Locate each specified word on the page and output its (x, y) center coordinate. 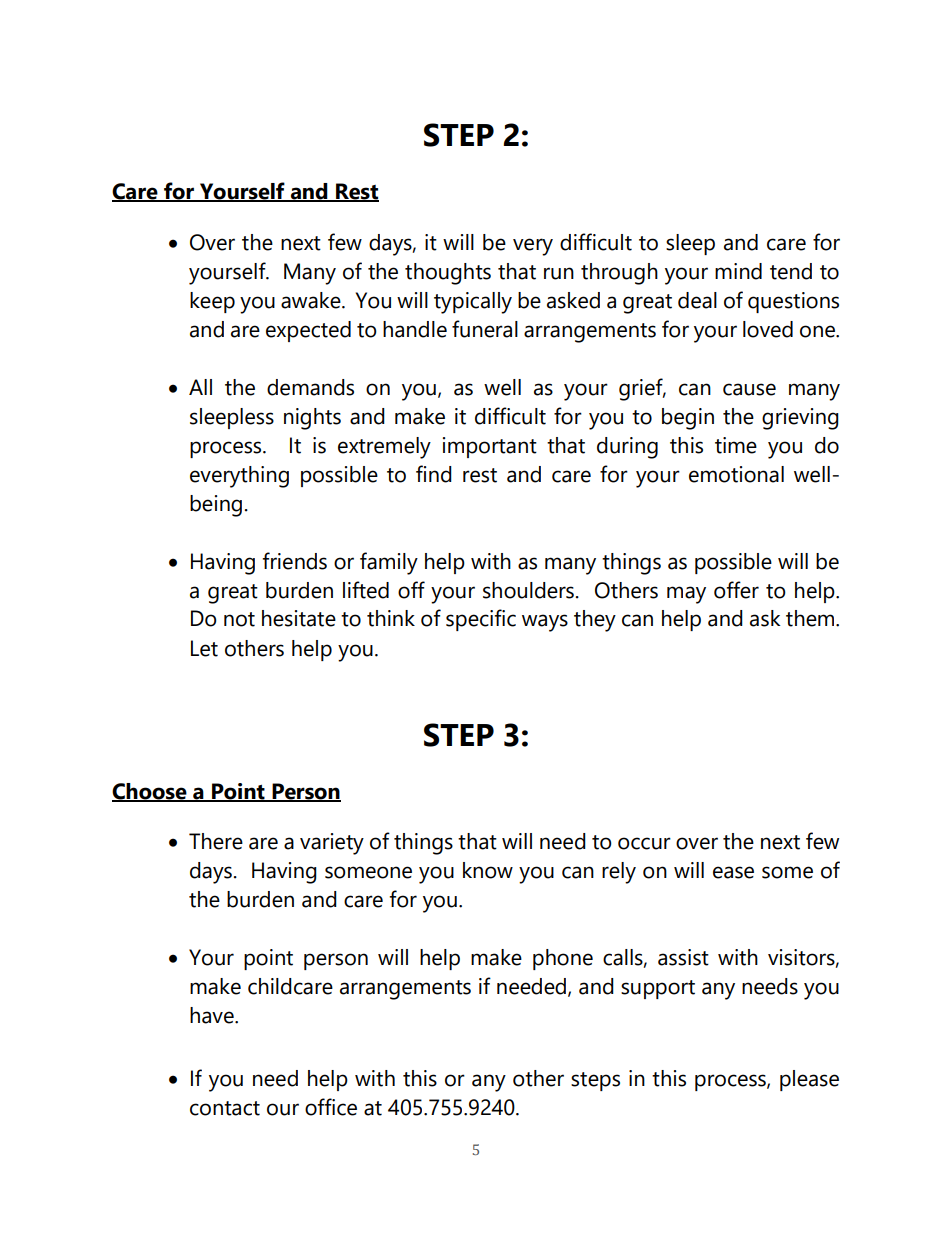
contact (225, 1108)
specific (481, 620)
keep (212, 302)
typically (473, 303)
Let (204, 648)
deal (697, 300)
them (811, 618)
